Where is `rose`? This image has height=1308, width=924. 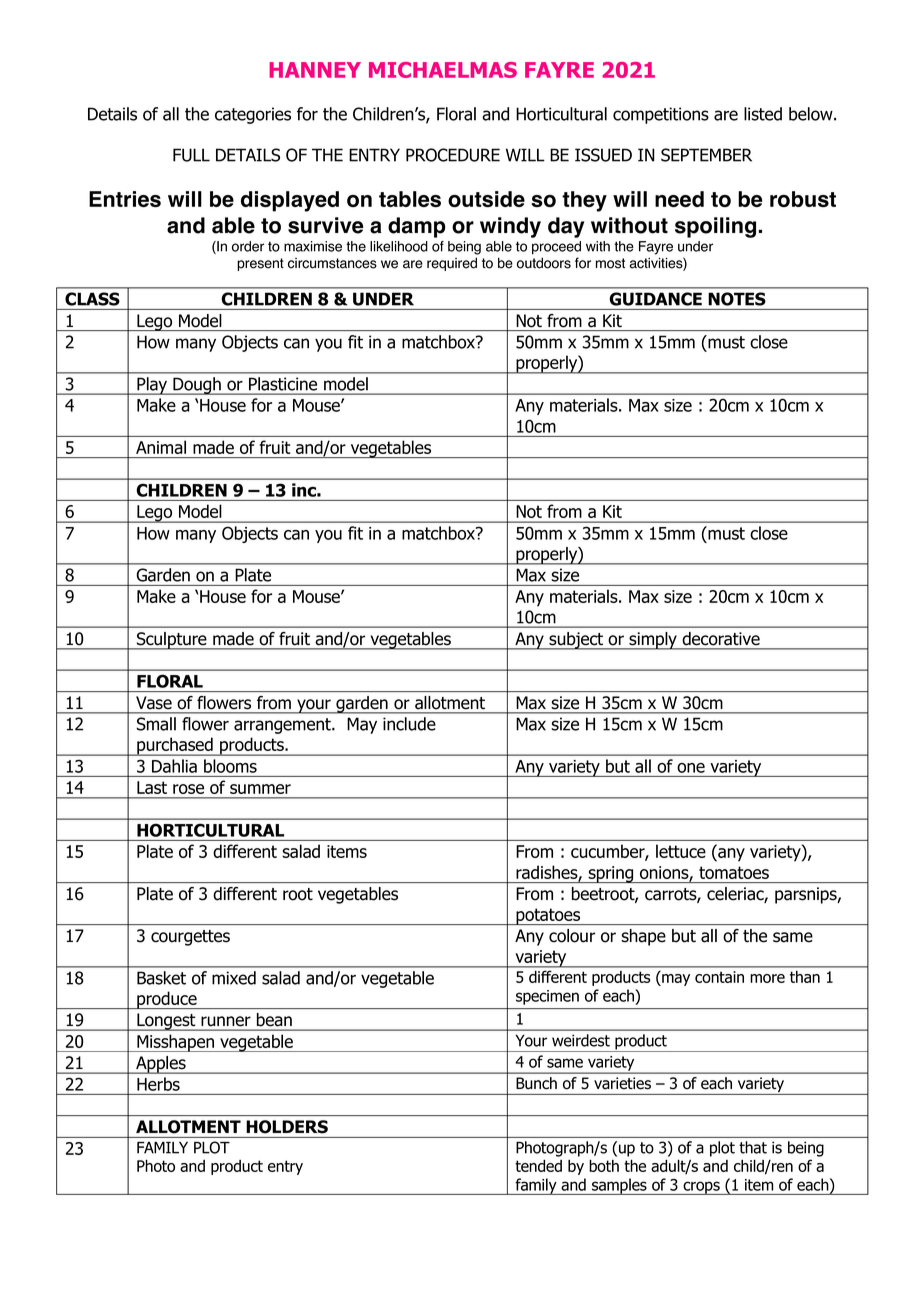
rose is located at coordinates (188, 789).
